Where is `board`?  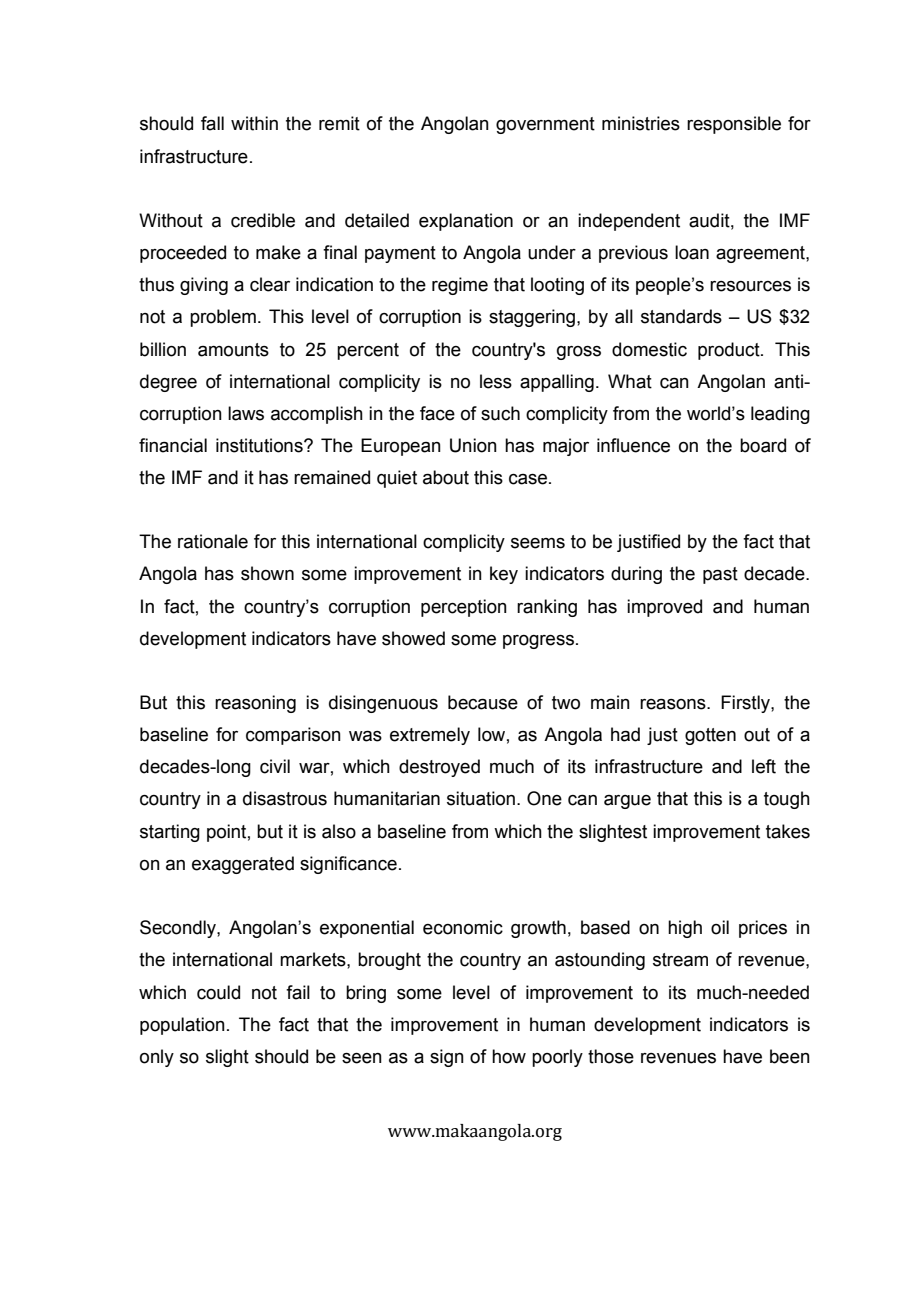 board is located at coordinates (763, 445).
